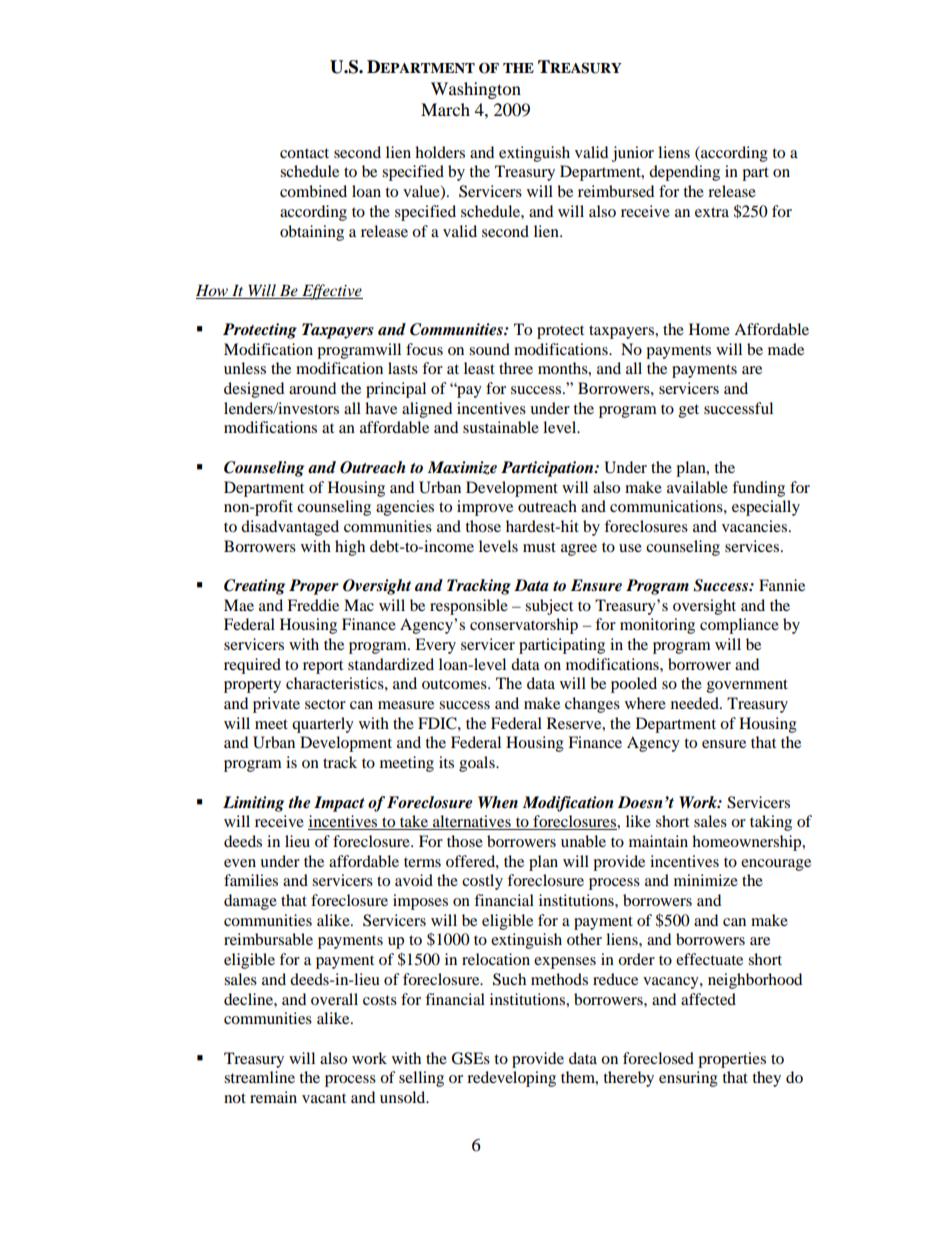  I want to click on sustainable, so click(501, 427).
